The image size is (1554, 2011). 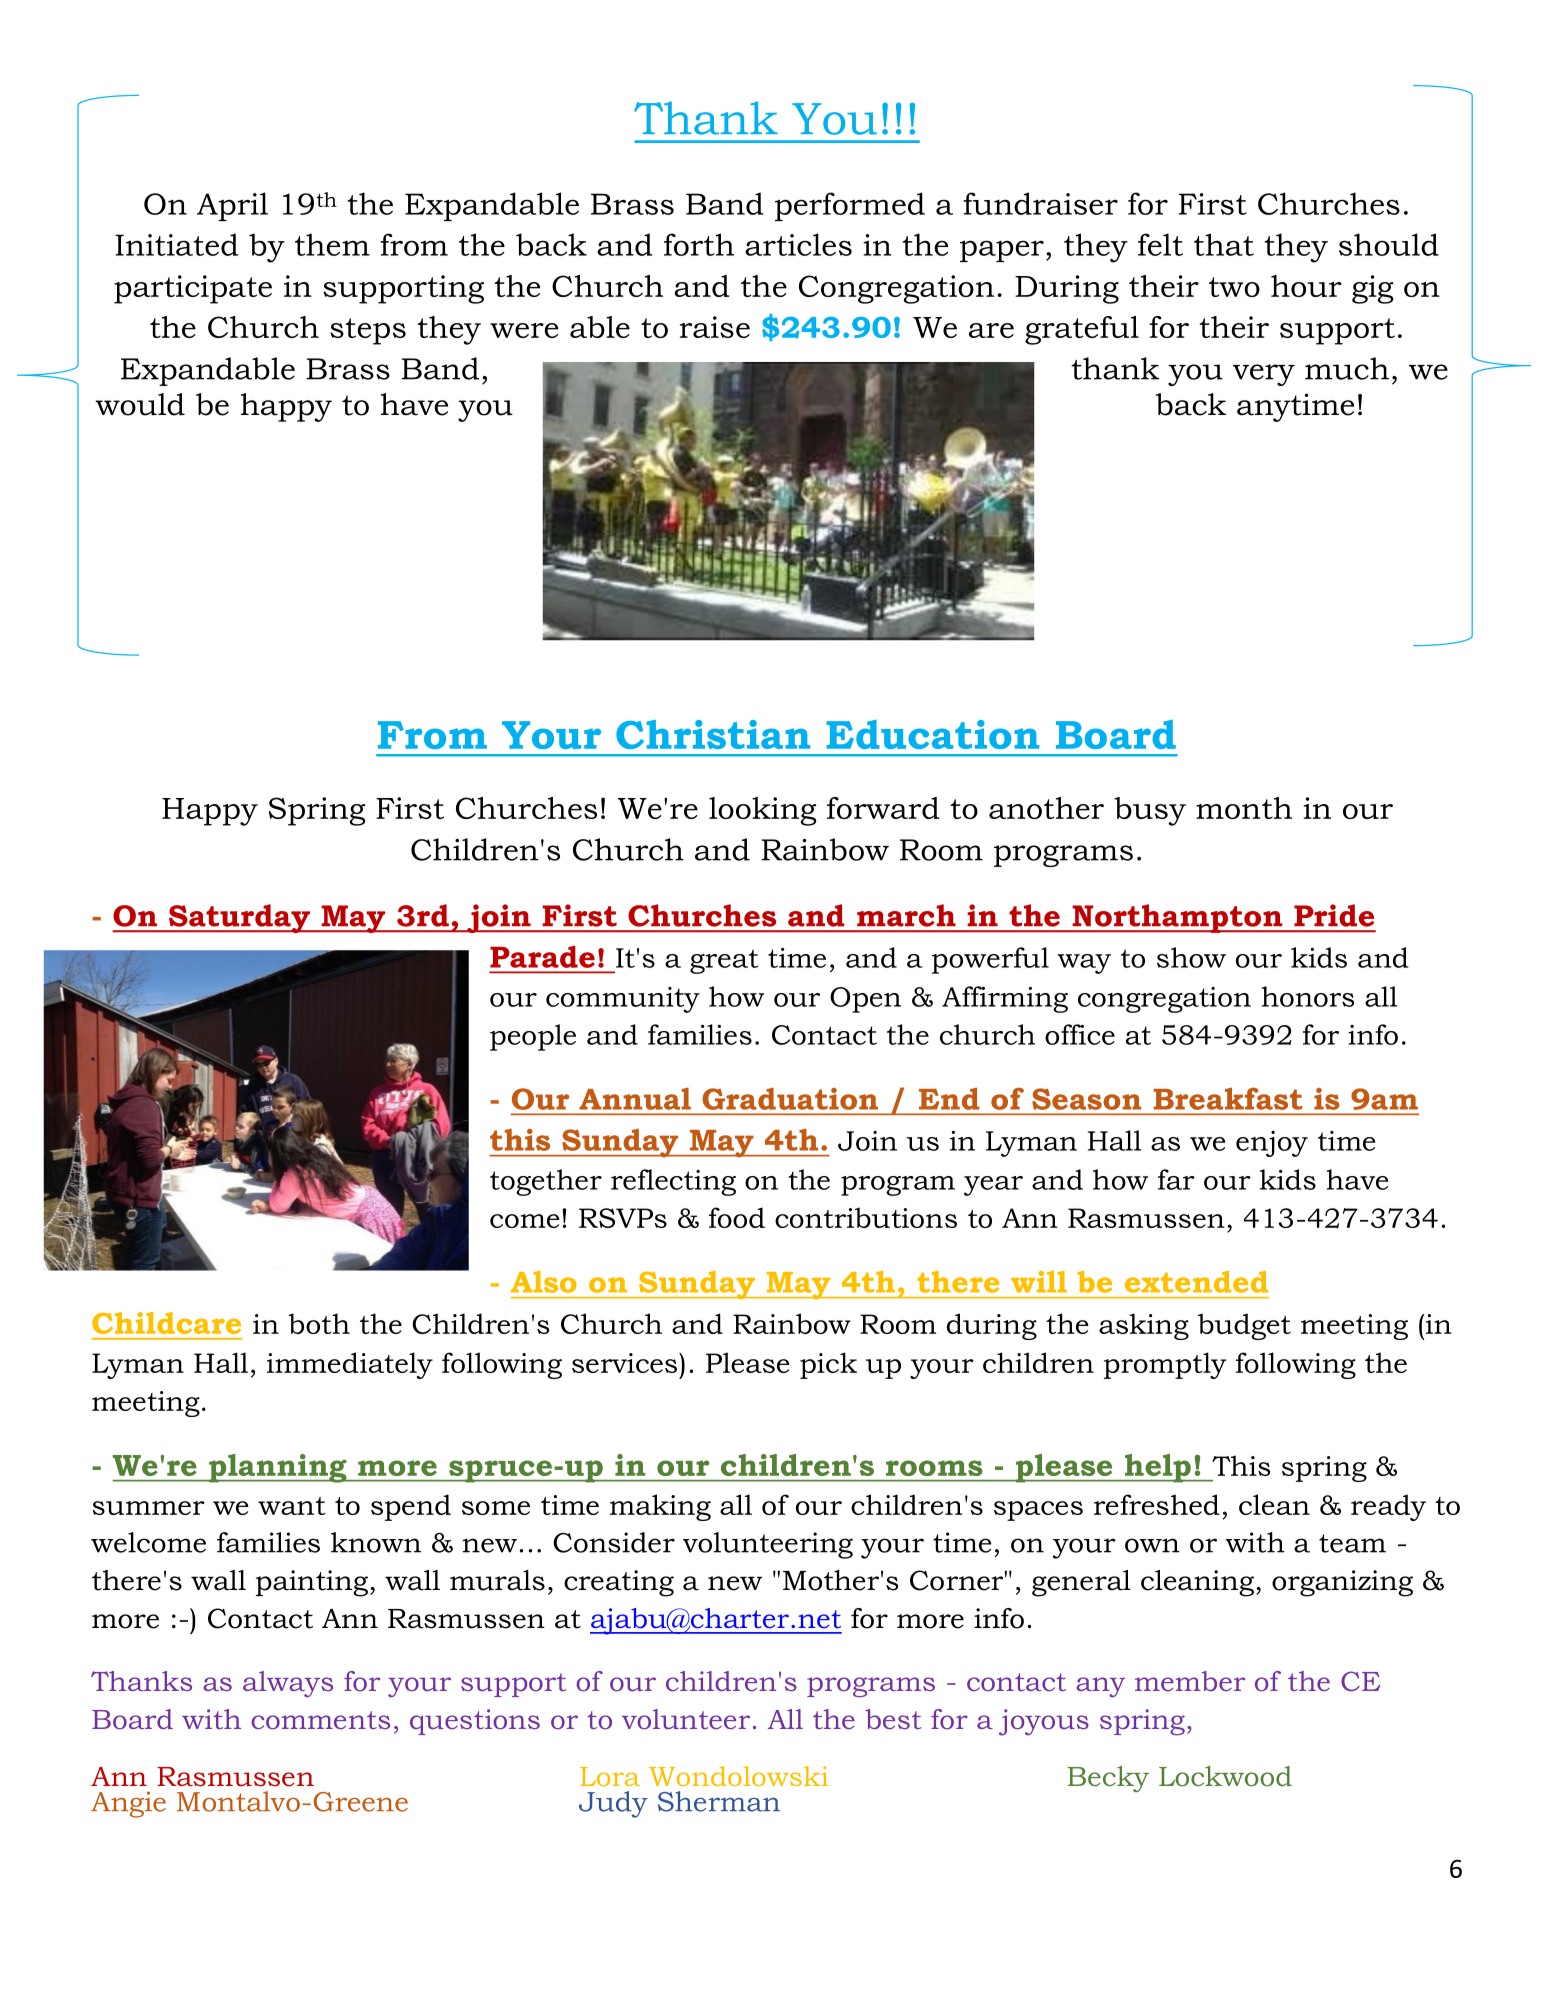 I want to click on comments, so click(x=320, y=1720).
